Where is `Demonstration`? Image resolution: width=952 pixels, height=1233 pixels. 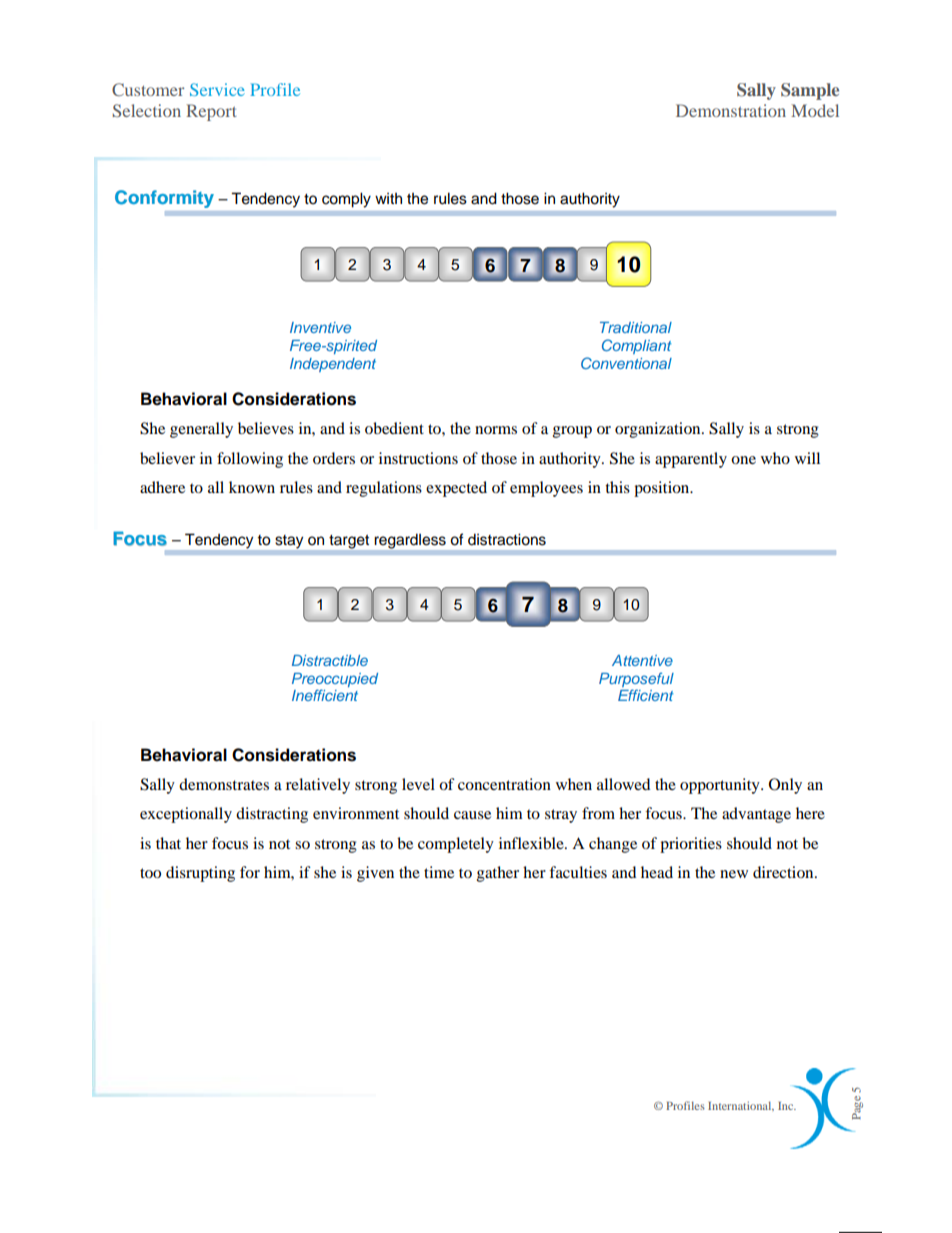 Demonstration is located at coordinates (731, 110).
